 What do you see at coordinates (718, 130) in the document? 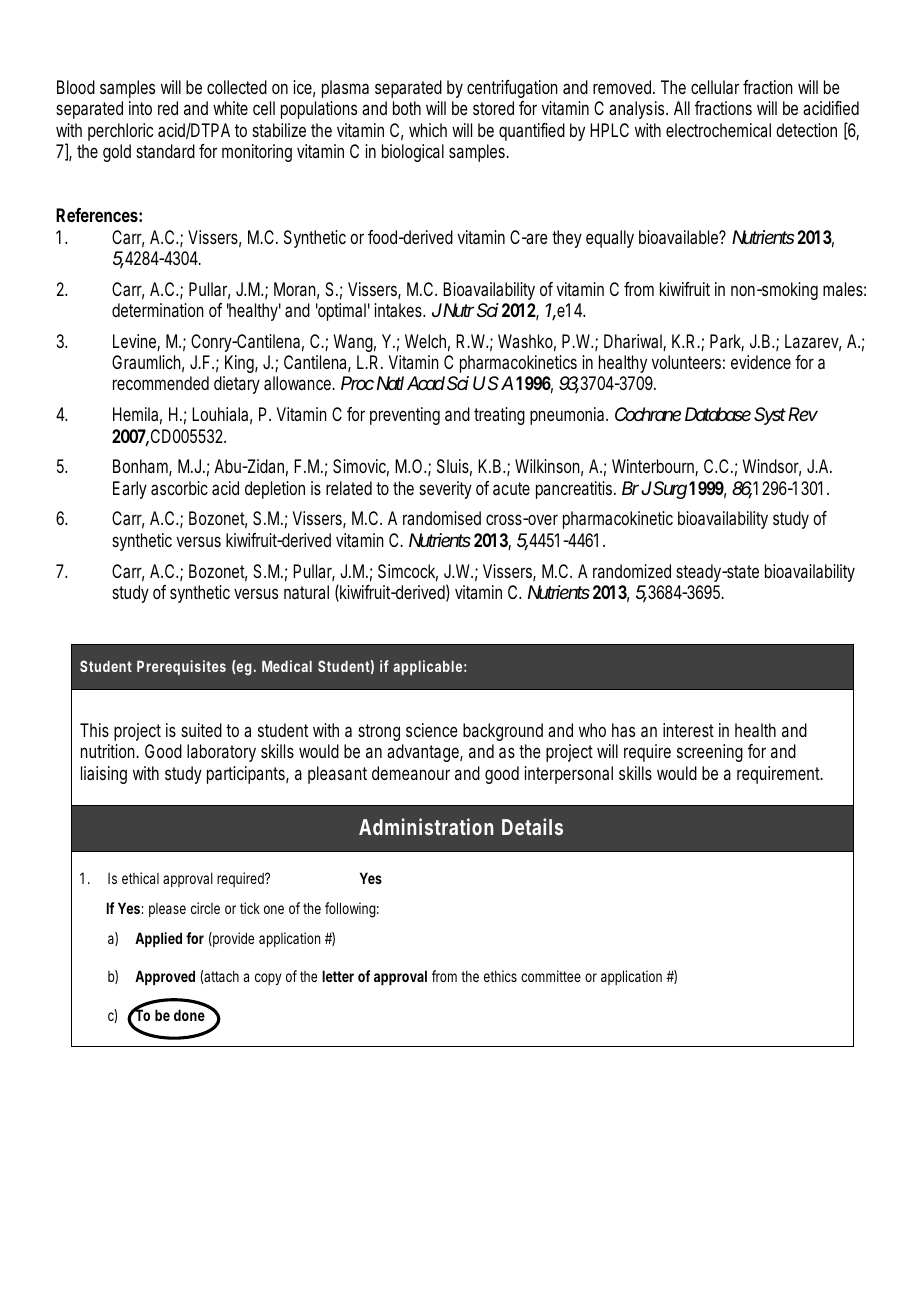
I see `electrochemical` at bounding box center [718, 130].
